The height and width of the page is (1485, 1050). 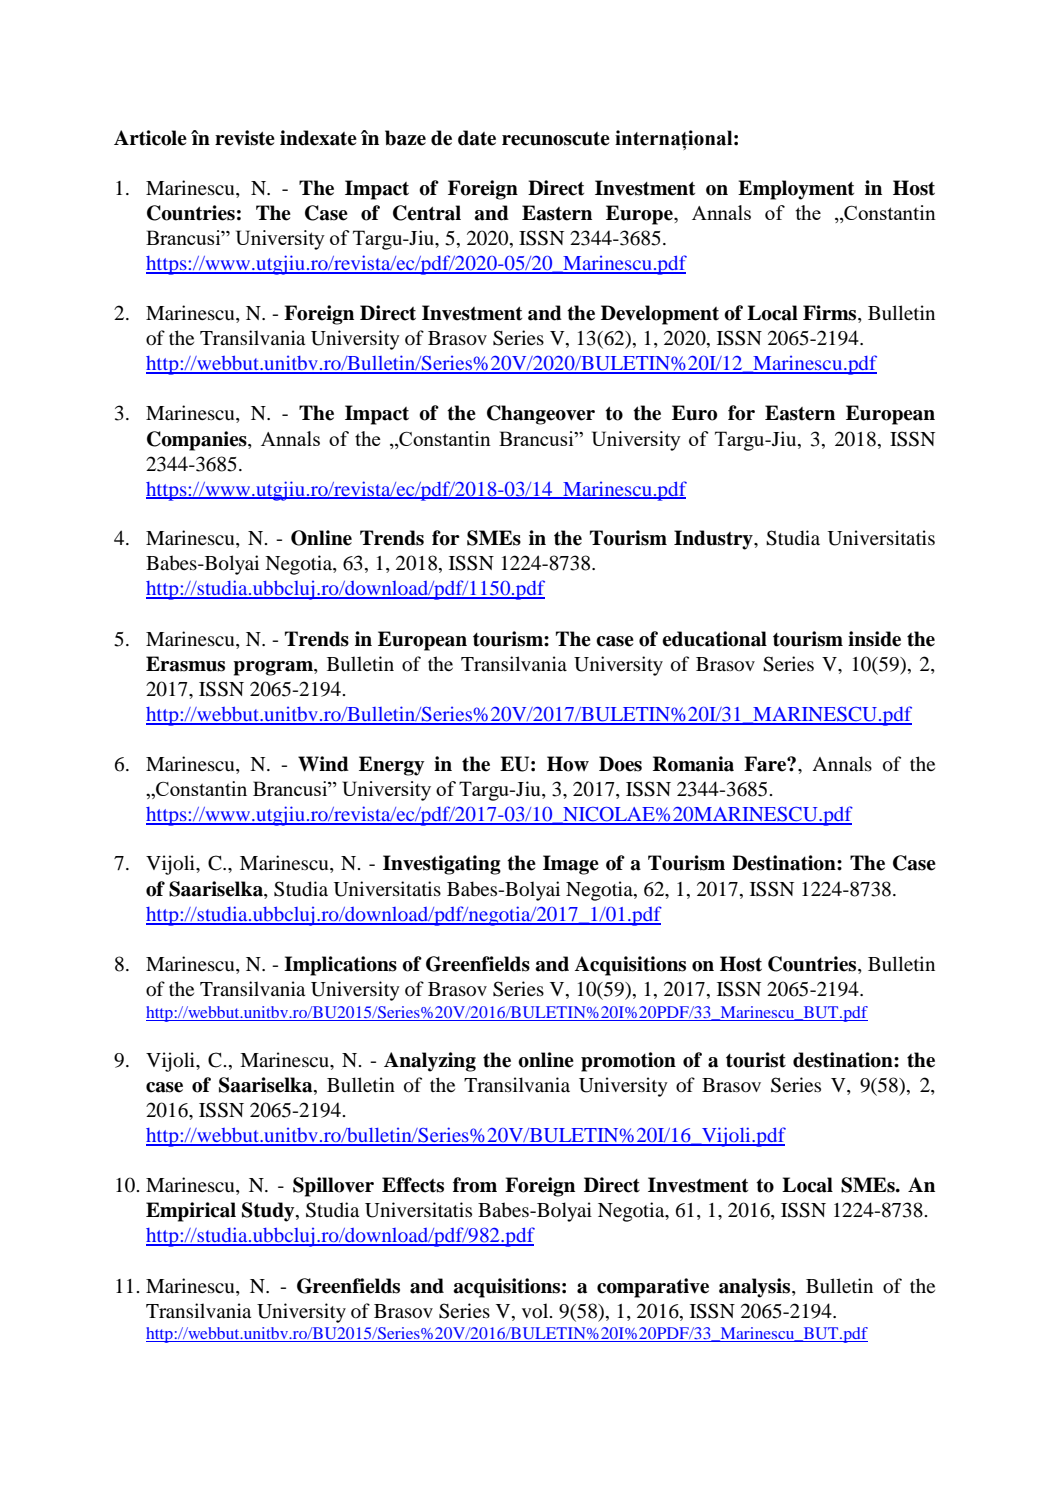 What do you see at coordinates (754, 1288) in the page?
I see `analysis` at bounding box center [754, 1288].
